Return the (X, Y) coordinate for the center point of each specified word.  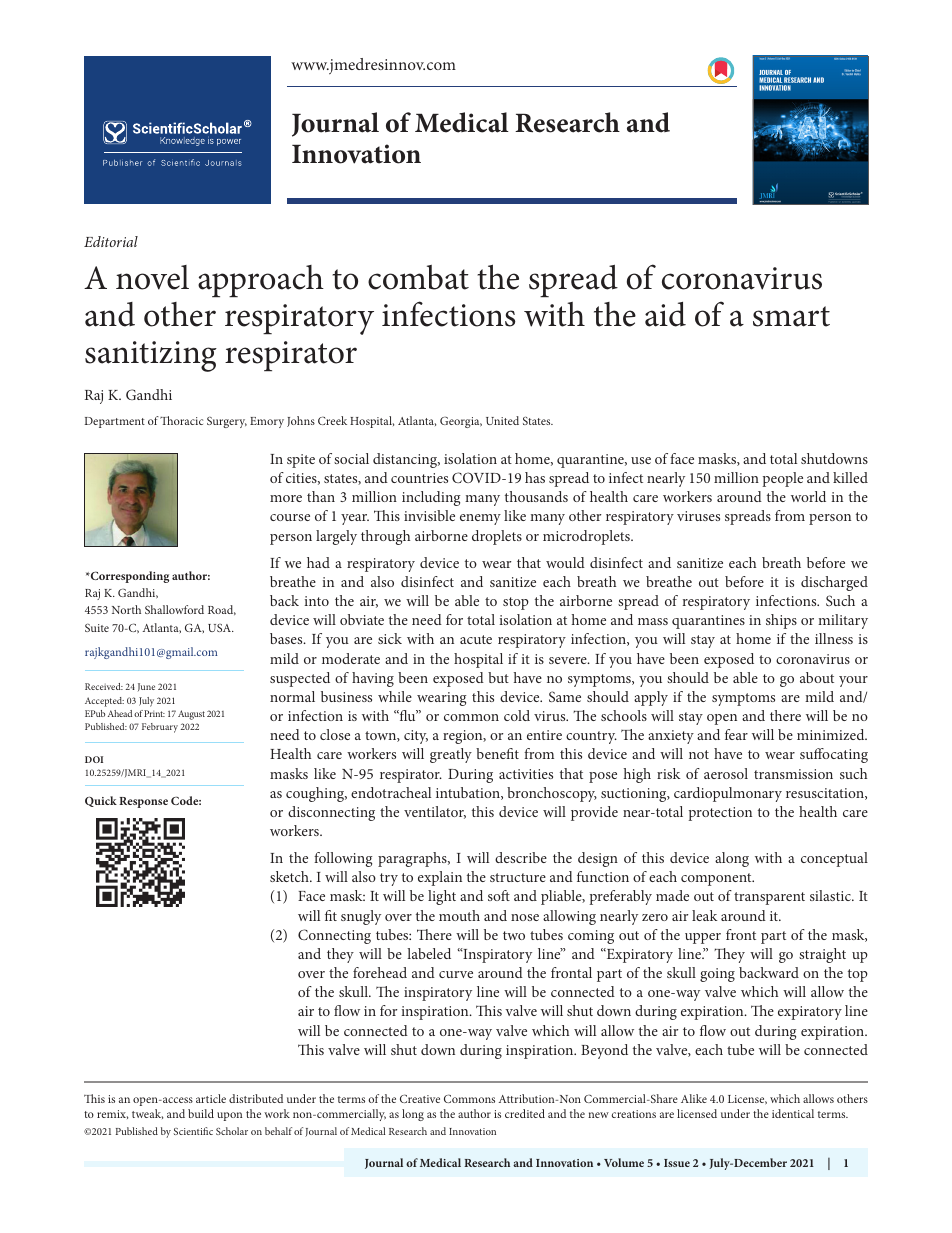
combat (418, 277)
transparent (769, 898)
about (817, 677)
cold (517, 715)
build (201, 1113)
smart (791, 316)
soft (499, 895)
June (146, 687)
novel (152, 277)
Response (143, 802)
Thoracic (181, 420)
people (782, 479)
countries (419, 478)
